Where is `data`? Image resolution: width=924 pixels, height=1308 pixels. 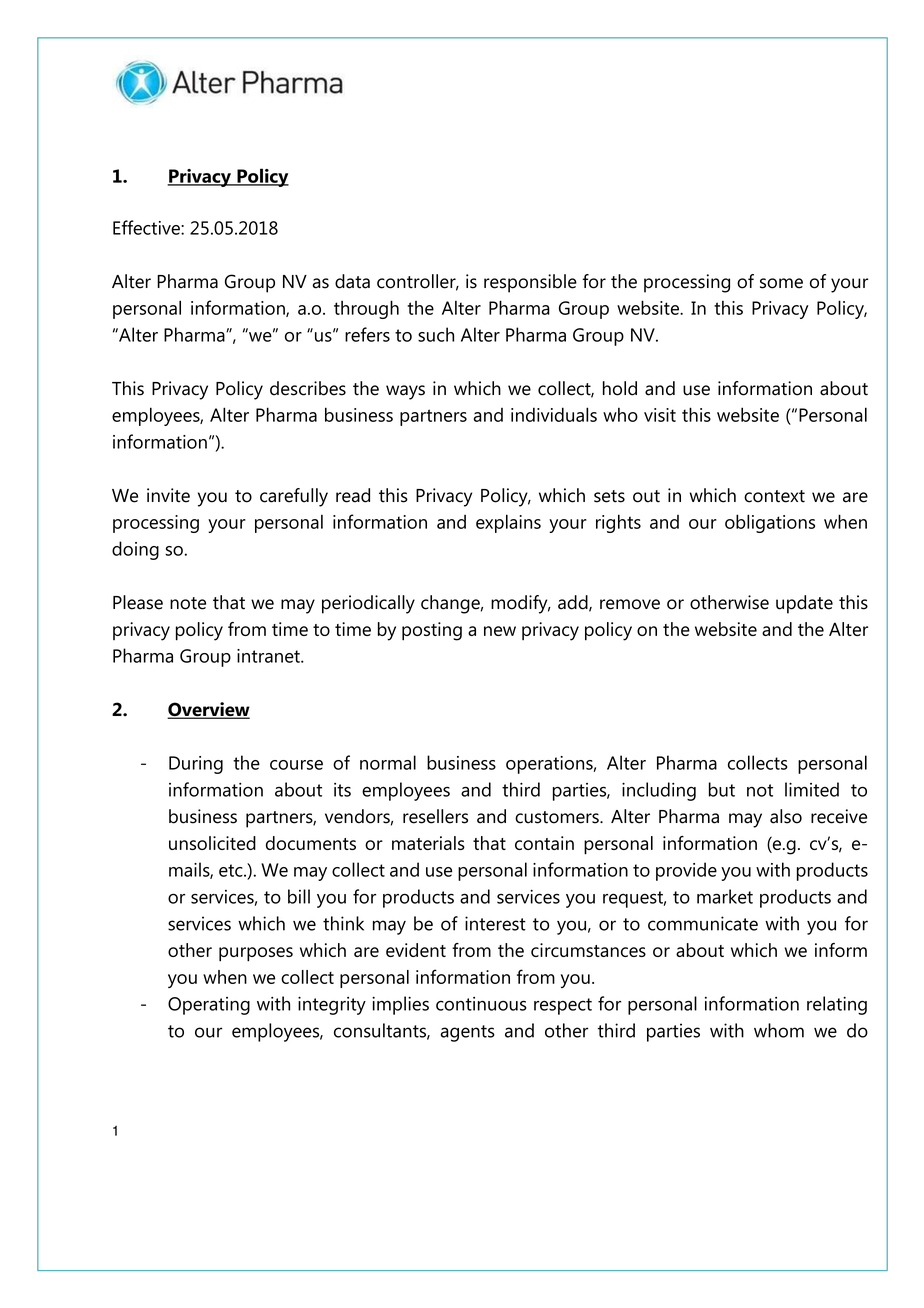 data is located at coordinates (352, 281).
